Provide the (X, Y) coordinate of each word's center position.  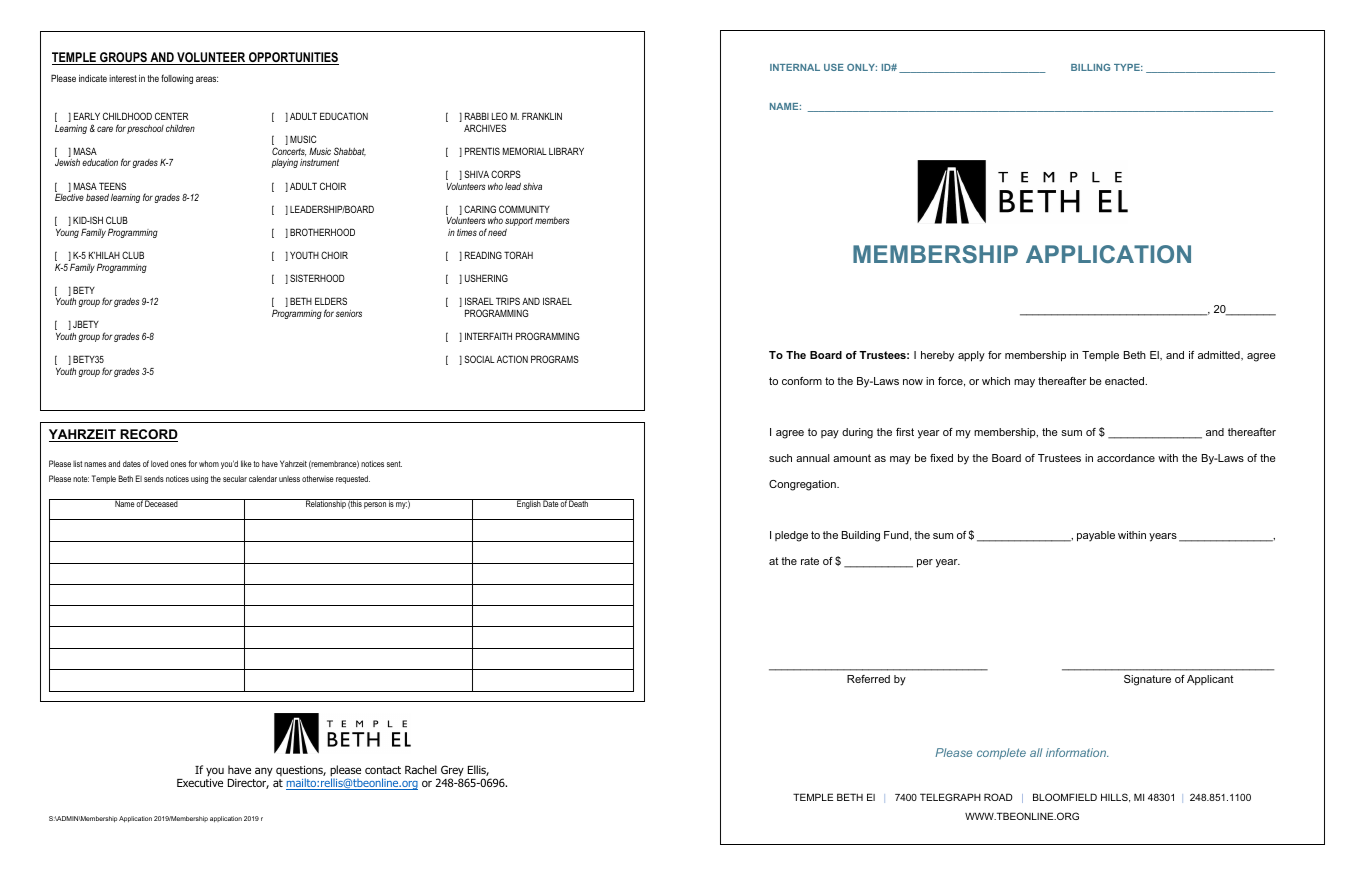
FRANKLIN (542, 116)
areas (207, 79)
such (780, 458)
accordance (1126, 458)
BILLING (1090, 67)
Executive (200, 782)
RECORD (148, 435)
